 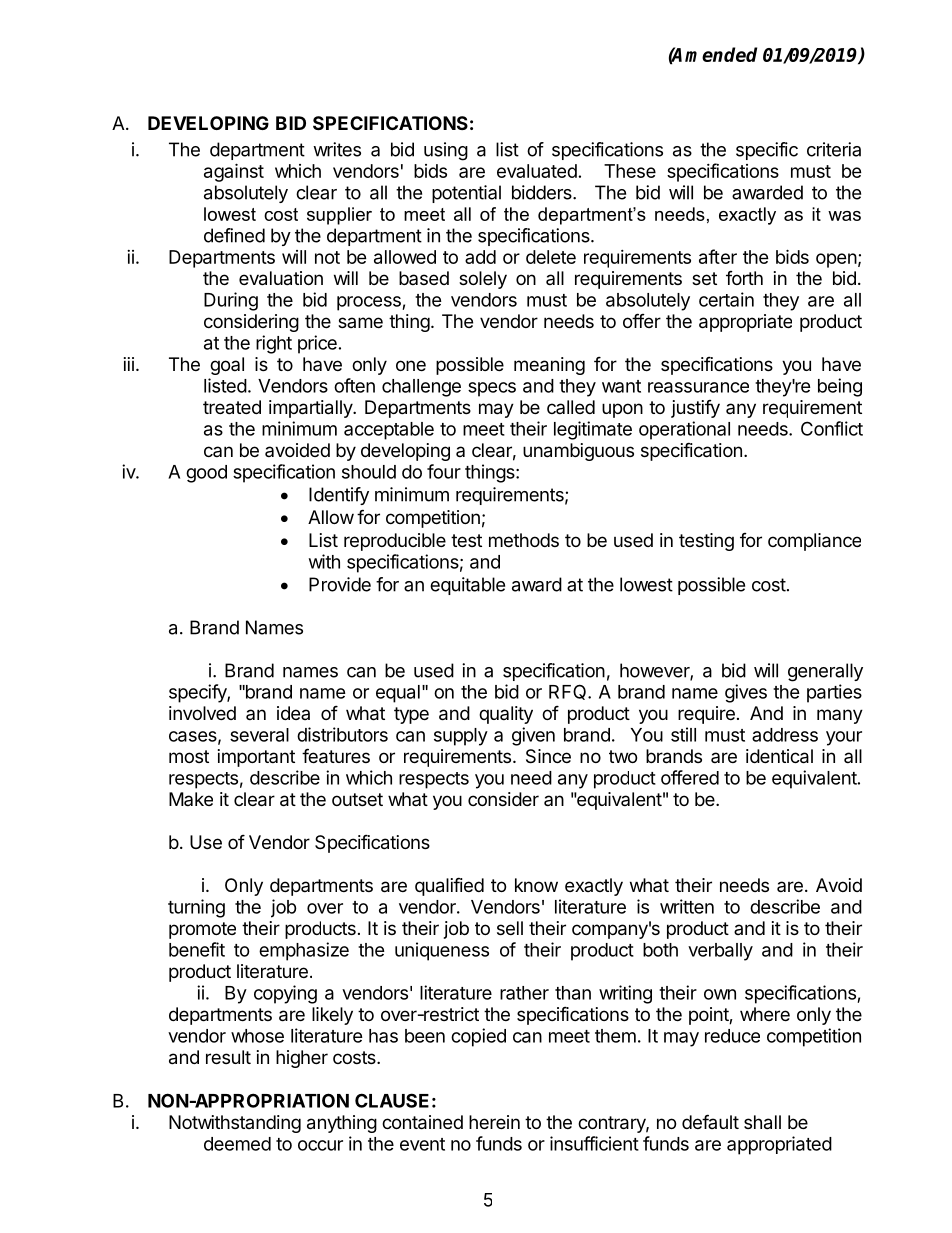 I want to click on treated, so click(x=232, y=407).
